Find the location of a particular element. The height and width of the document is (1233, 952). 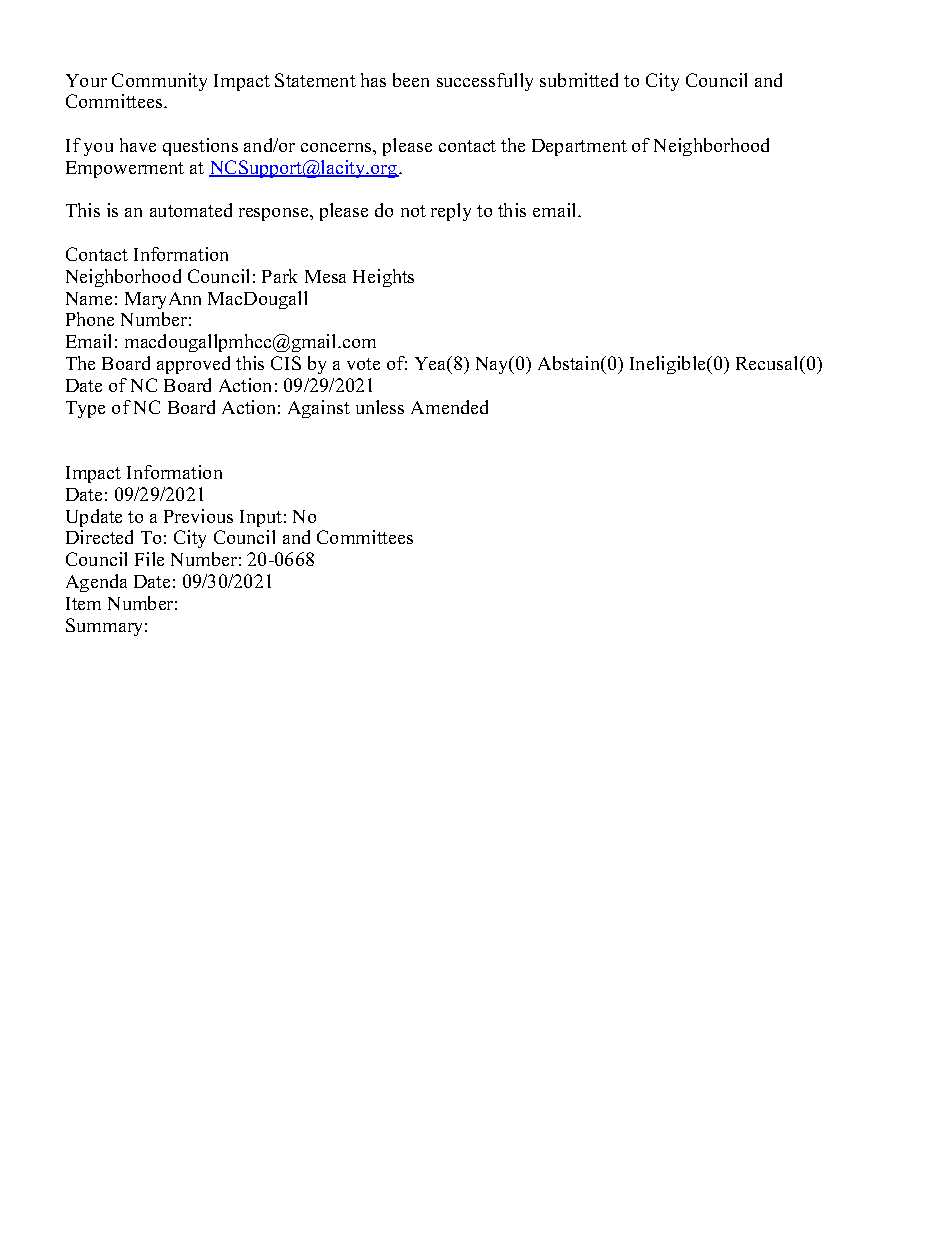

reply is located at coordinates (451, 212).
